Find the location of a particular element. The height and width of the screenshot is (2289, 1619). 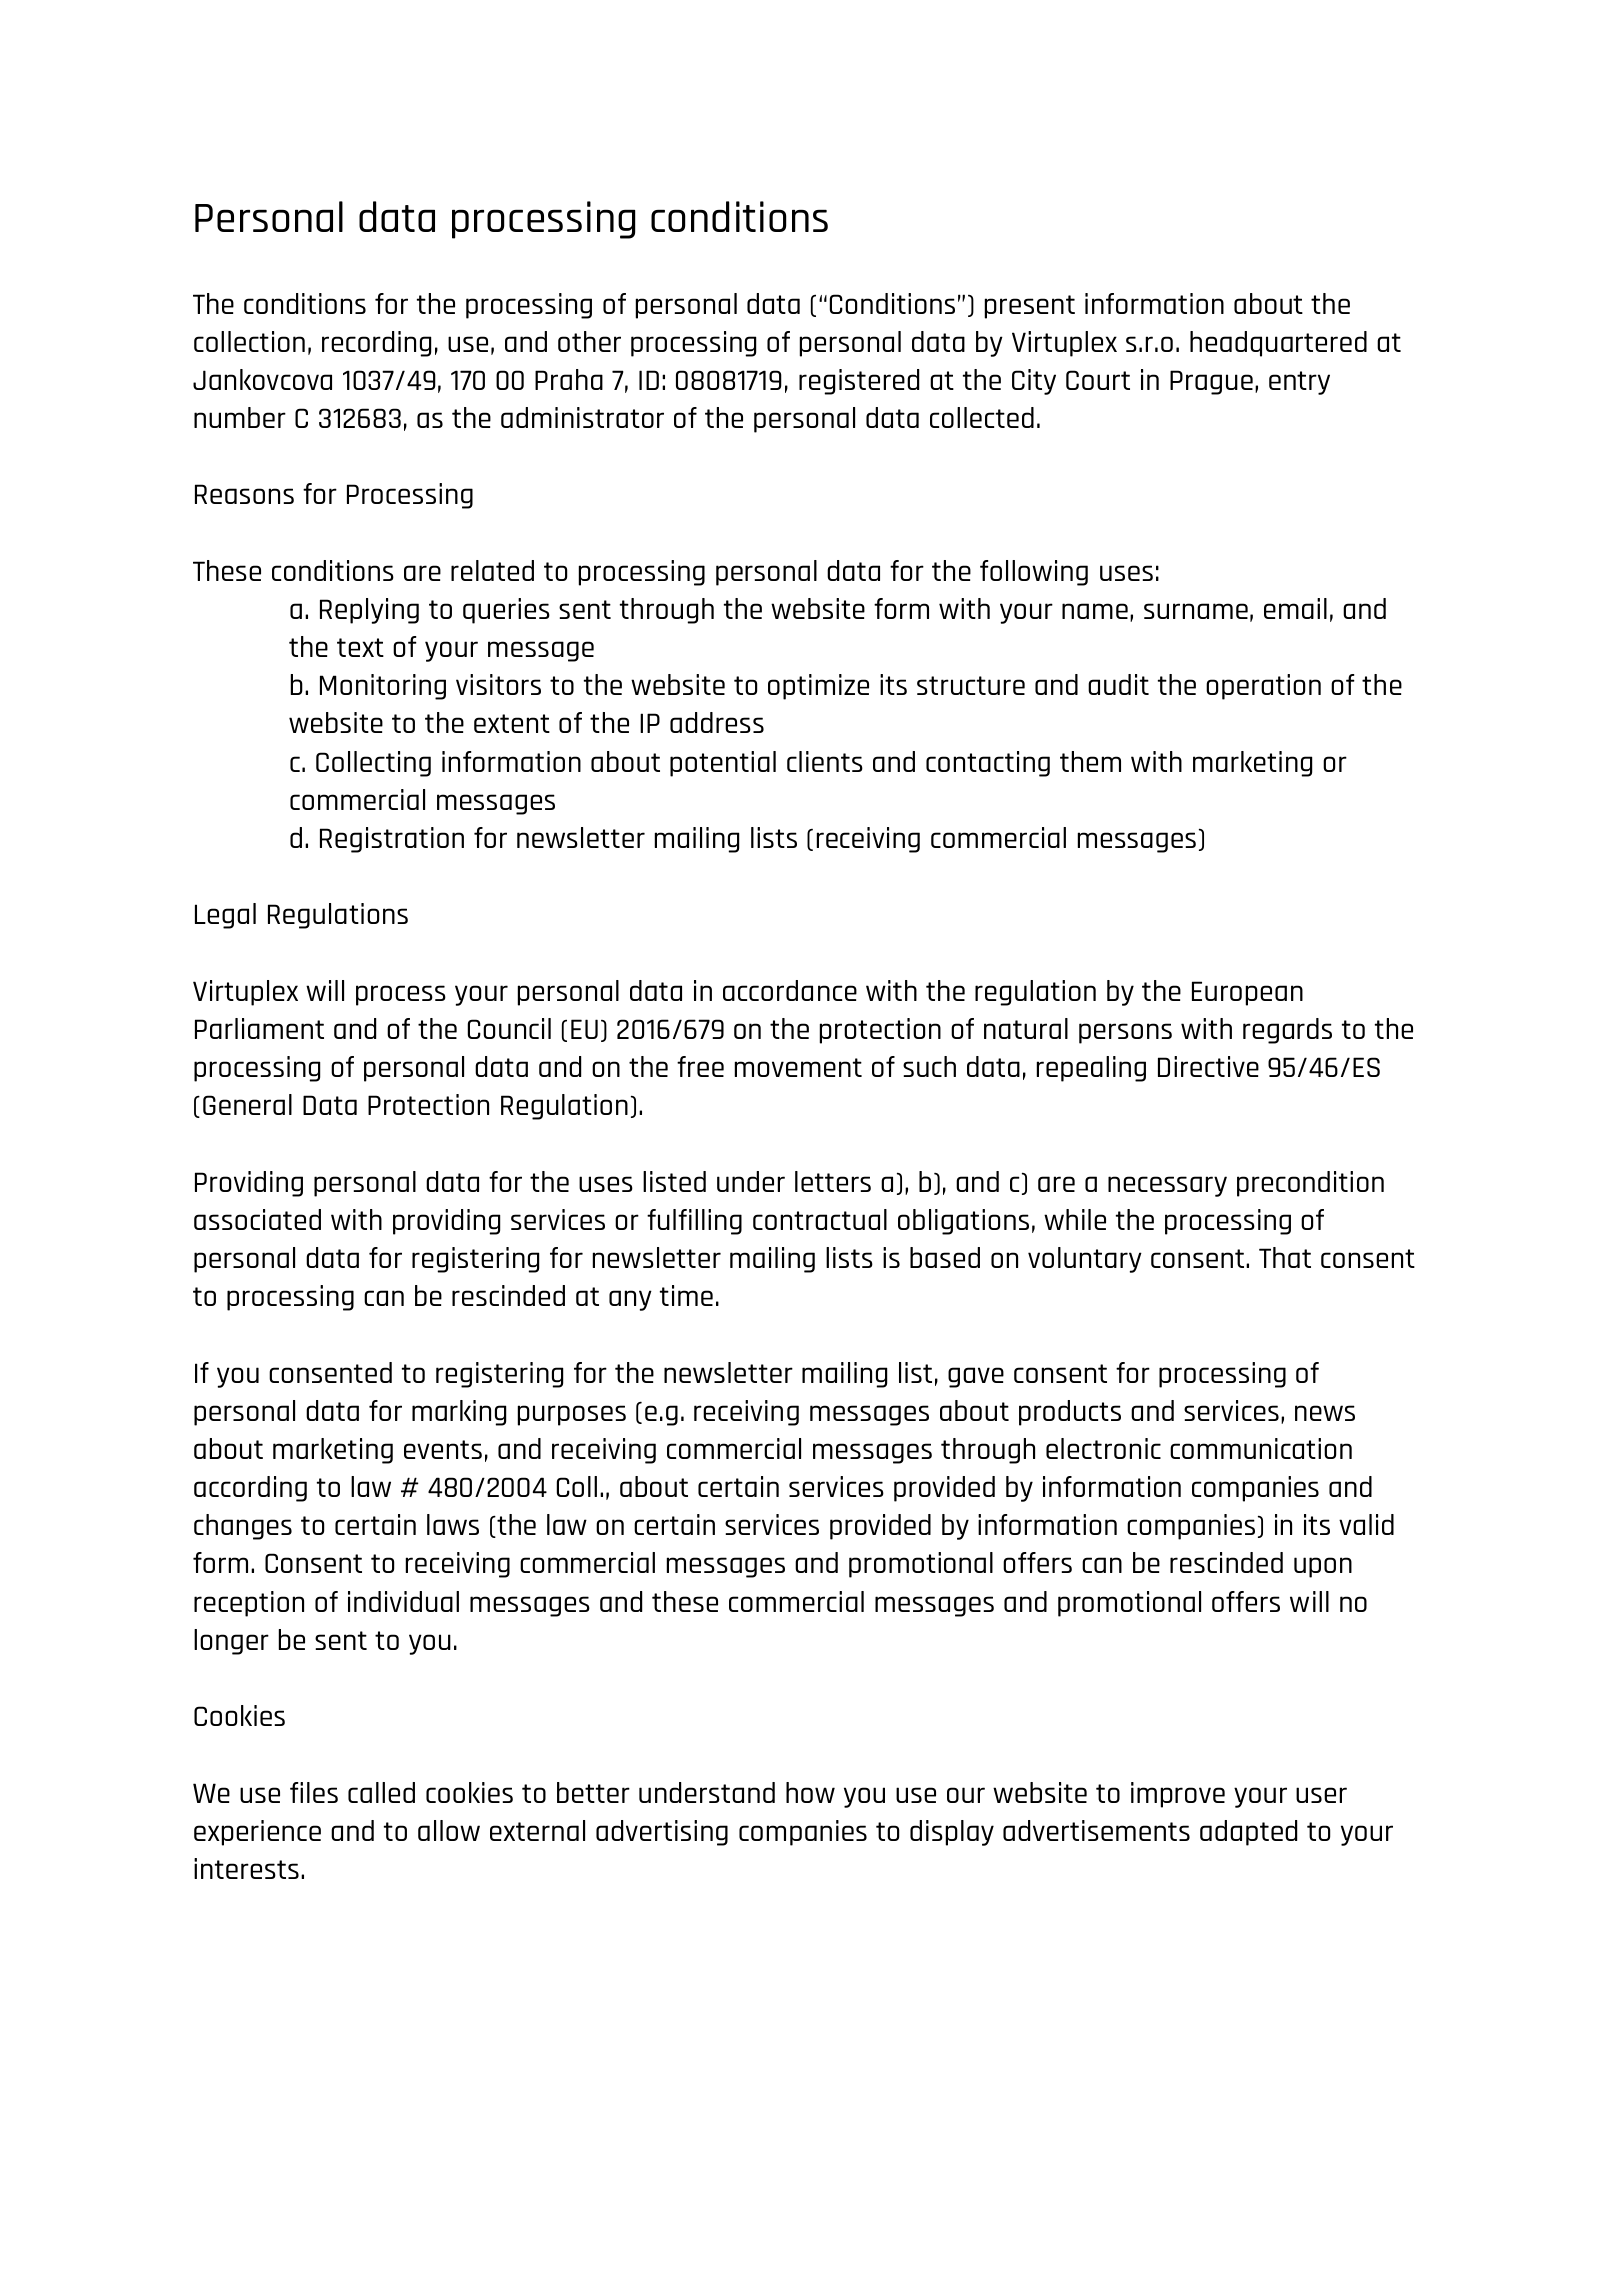

how is located at coordinates (810, 1792).
